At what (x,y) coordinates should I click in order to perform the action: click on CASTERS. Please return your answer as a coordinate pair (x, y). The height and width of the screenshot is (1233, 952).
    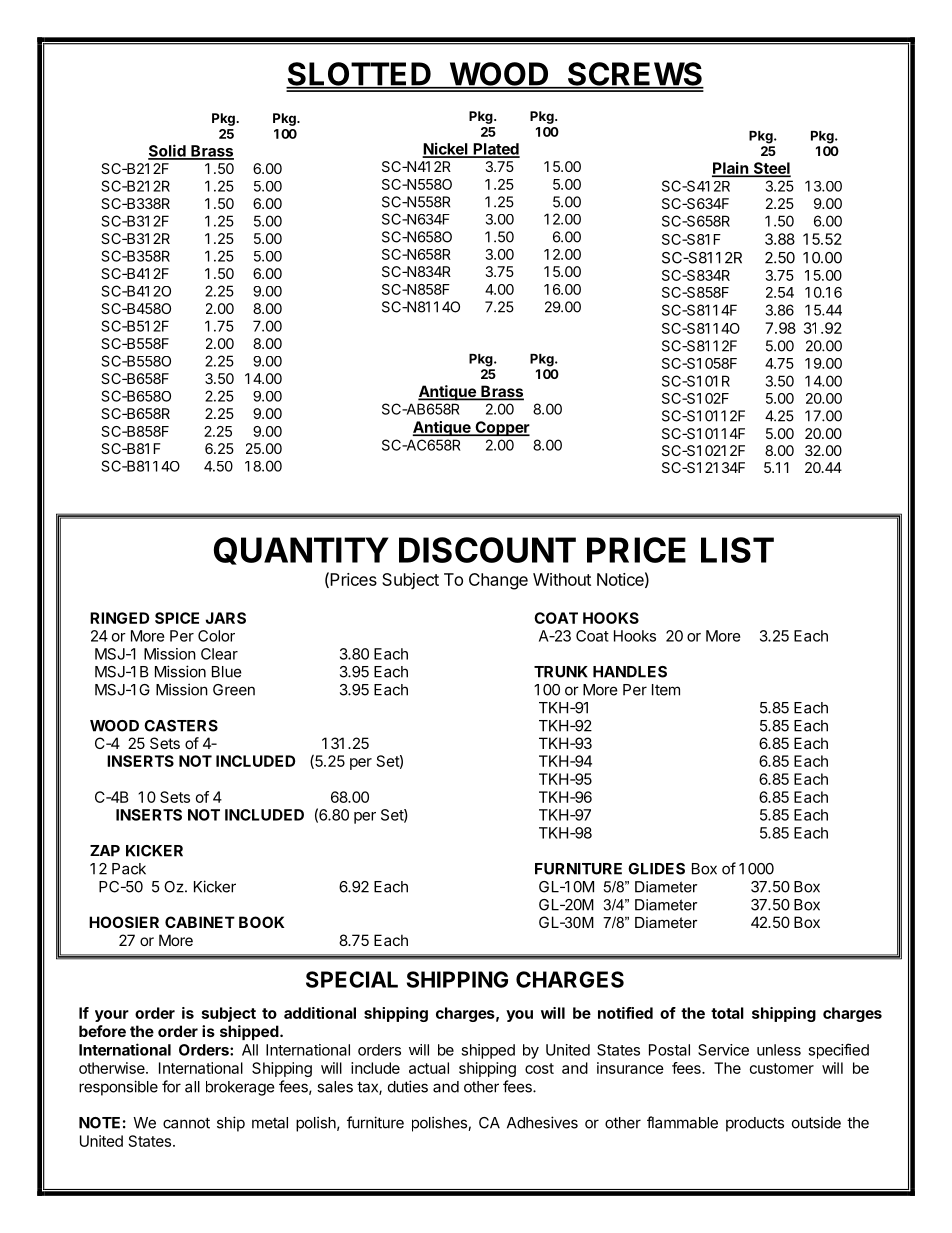
    Looking at the image, I should click on (181, 726).
